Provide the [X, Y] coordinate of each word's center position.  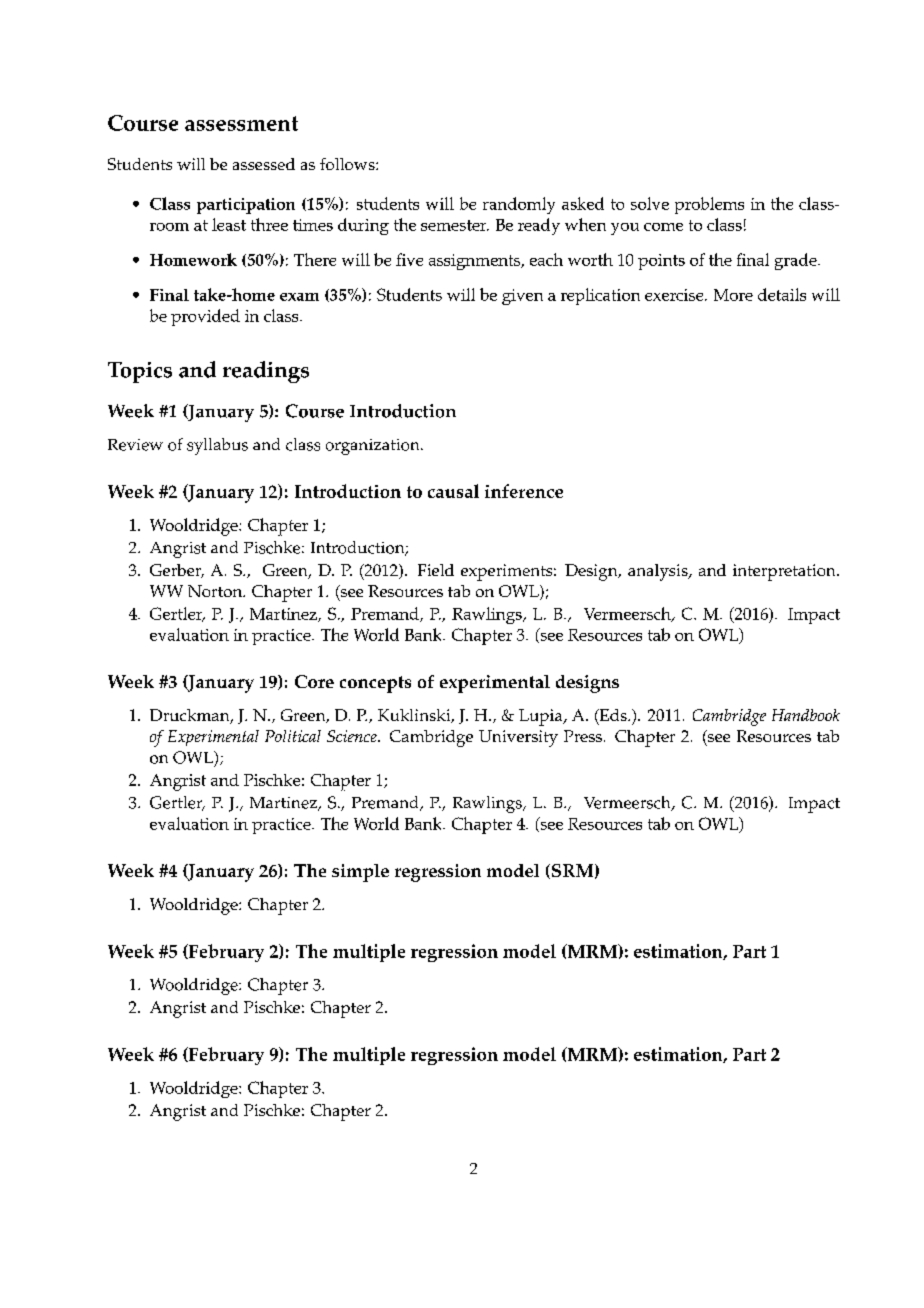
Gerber [177, 571]
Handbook [806, 715]
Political [293, 736]
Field [436, 570]
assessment [241, 123]
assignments [476, 262]
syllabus [217, 446]
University [518, 738]
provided [205, 317]
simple [360, 873]
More [733, 295]
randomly [519, 205]
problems [709, 205]
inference [524, 491]
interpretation [785, 572]
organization [374, 447]
